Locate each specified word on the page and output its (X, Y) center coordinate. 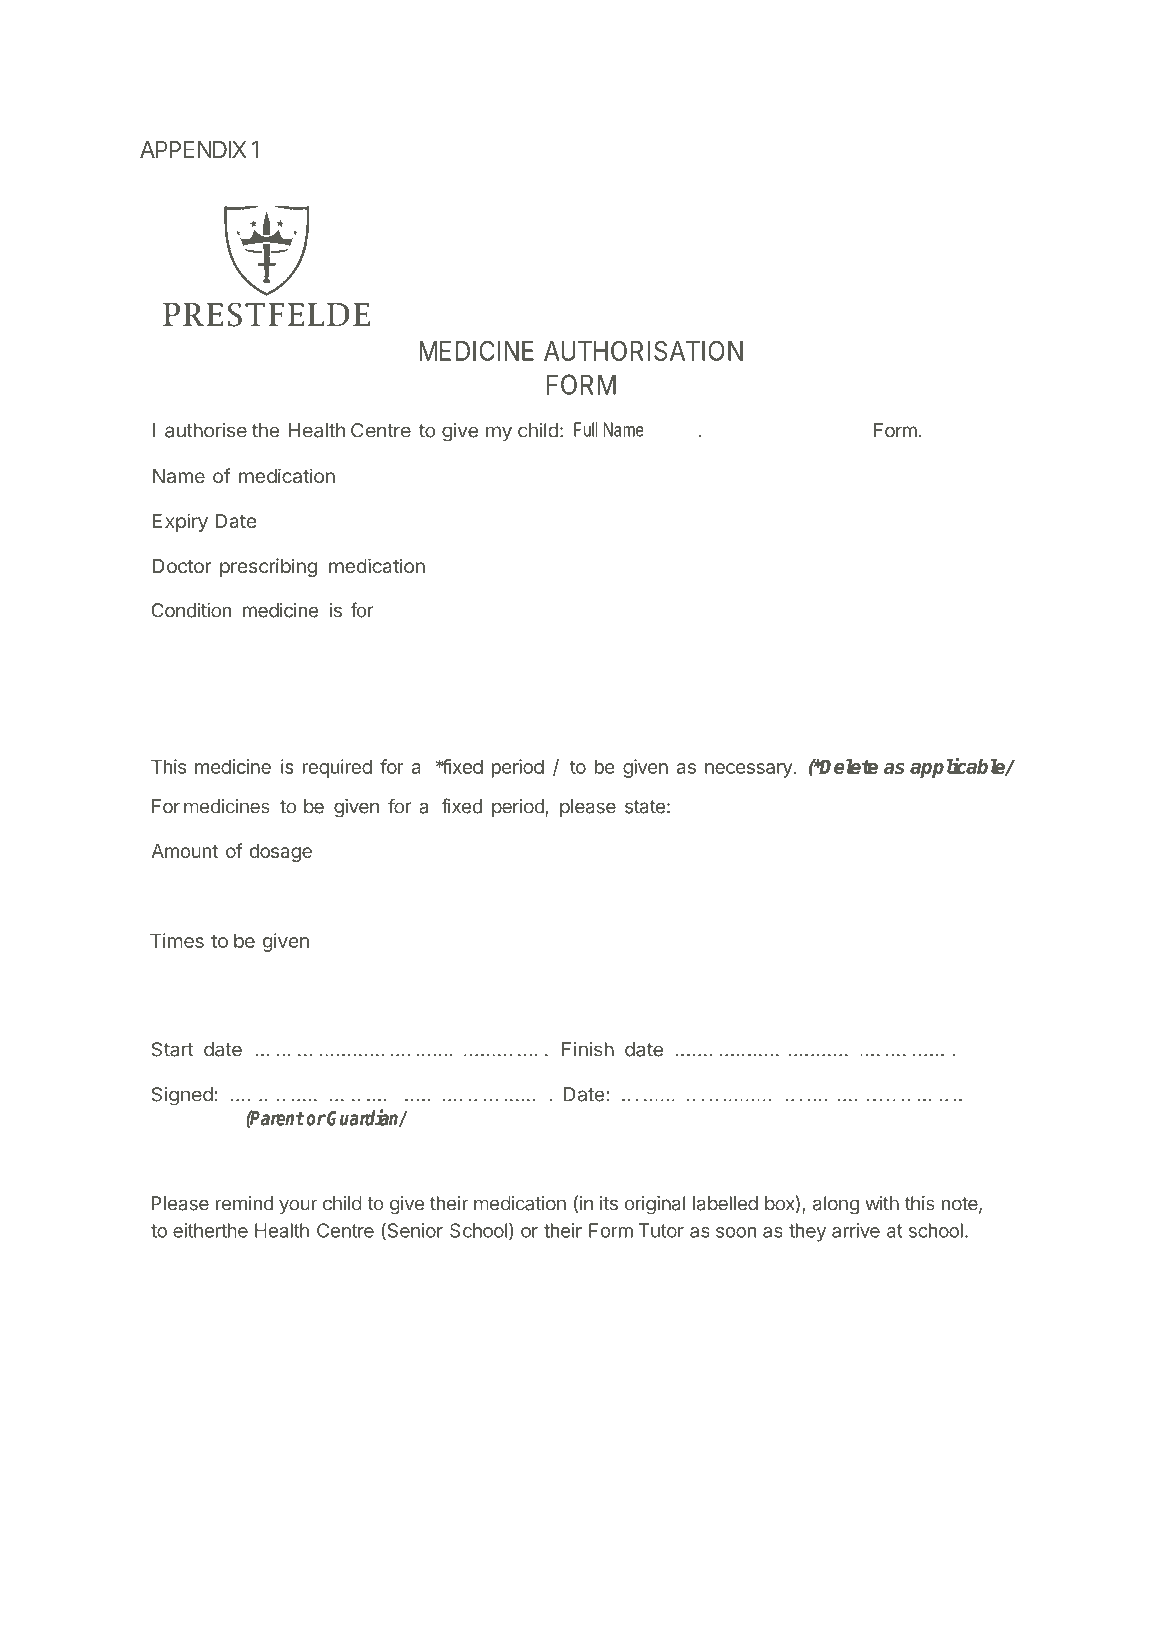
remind (244, 1203)
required (337, 768)
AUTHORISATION (643, 350)
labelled (725, 1203)
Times (177, 940)
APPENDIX (193, 149)
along (836, 1205)
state (645, 807)
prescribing (268, 567)
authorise (206, 430)
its (609, 1203)
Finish (588, 1049)
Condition (191, 610)
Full (586, 429)
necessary (749, 770)
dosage (281, 853)
